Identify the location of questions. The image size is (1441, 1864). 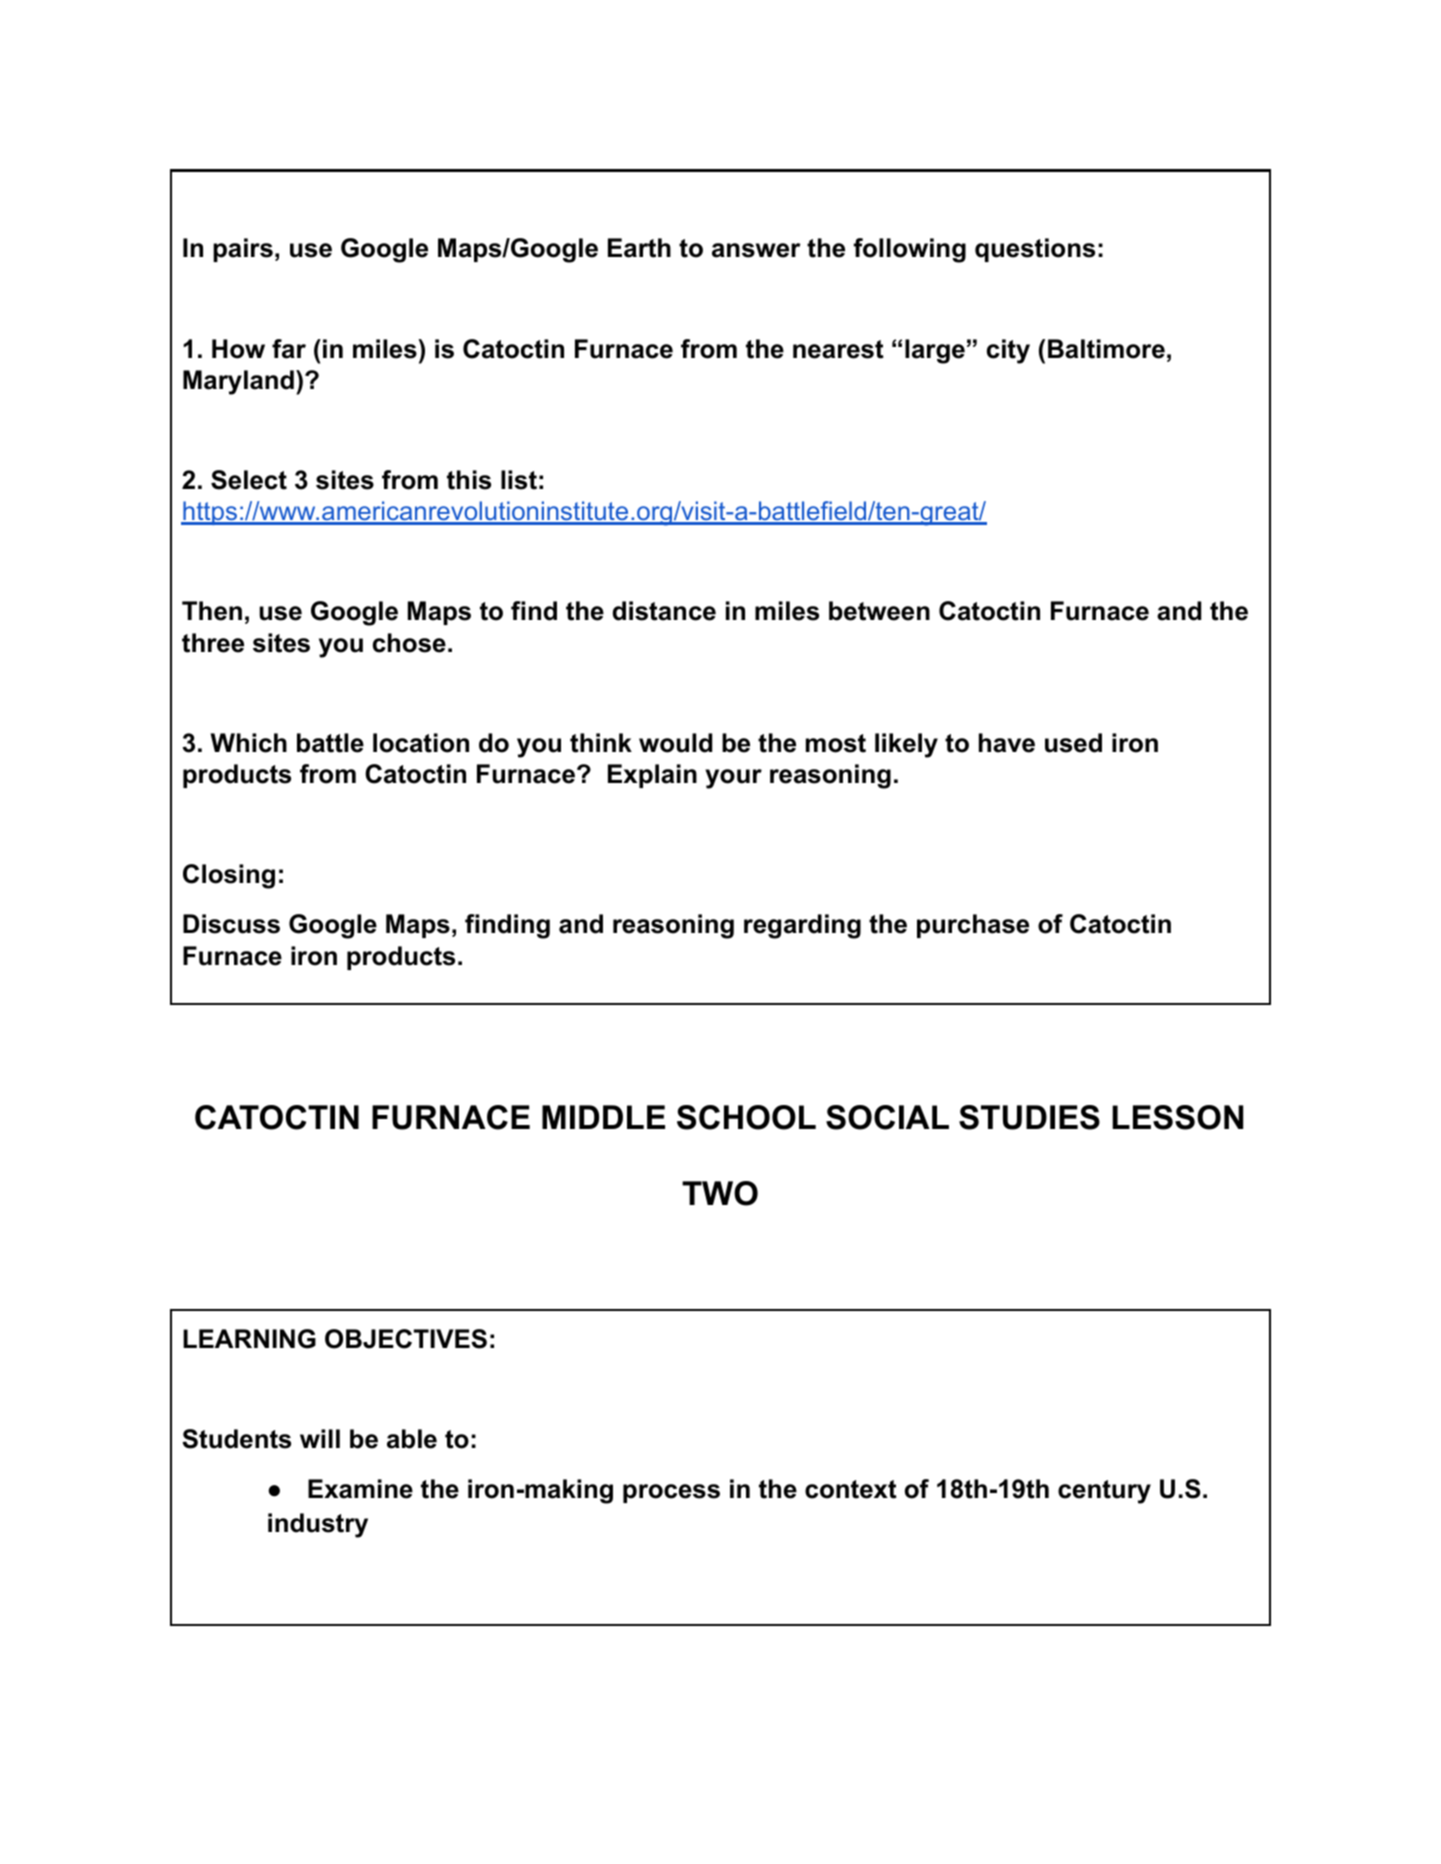
(1035, 250).
